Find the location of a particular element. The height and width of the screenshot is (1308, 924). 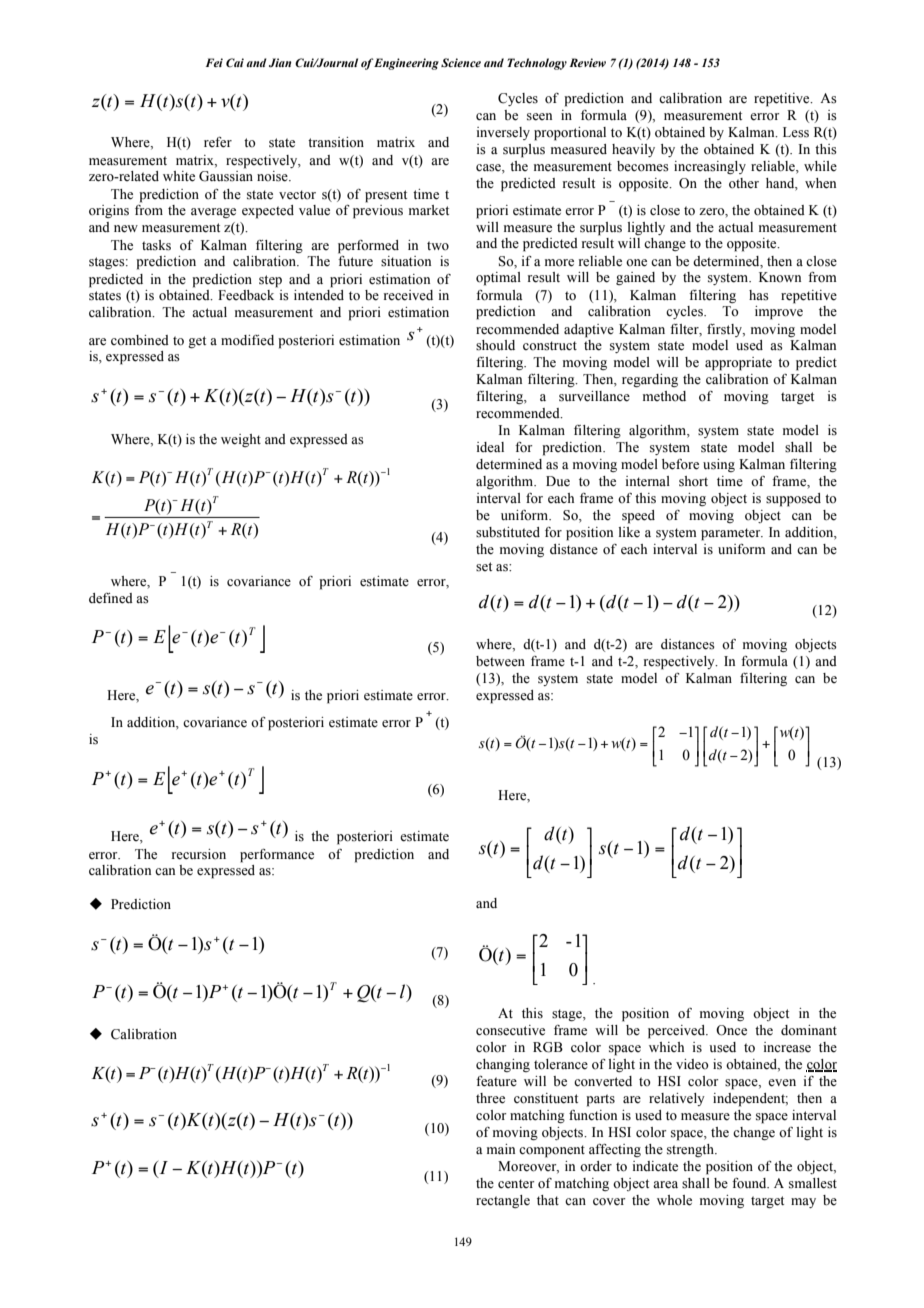

using is located at coordinates (719, 465).
